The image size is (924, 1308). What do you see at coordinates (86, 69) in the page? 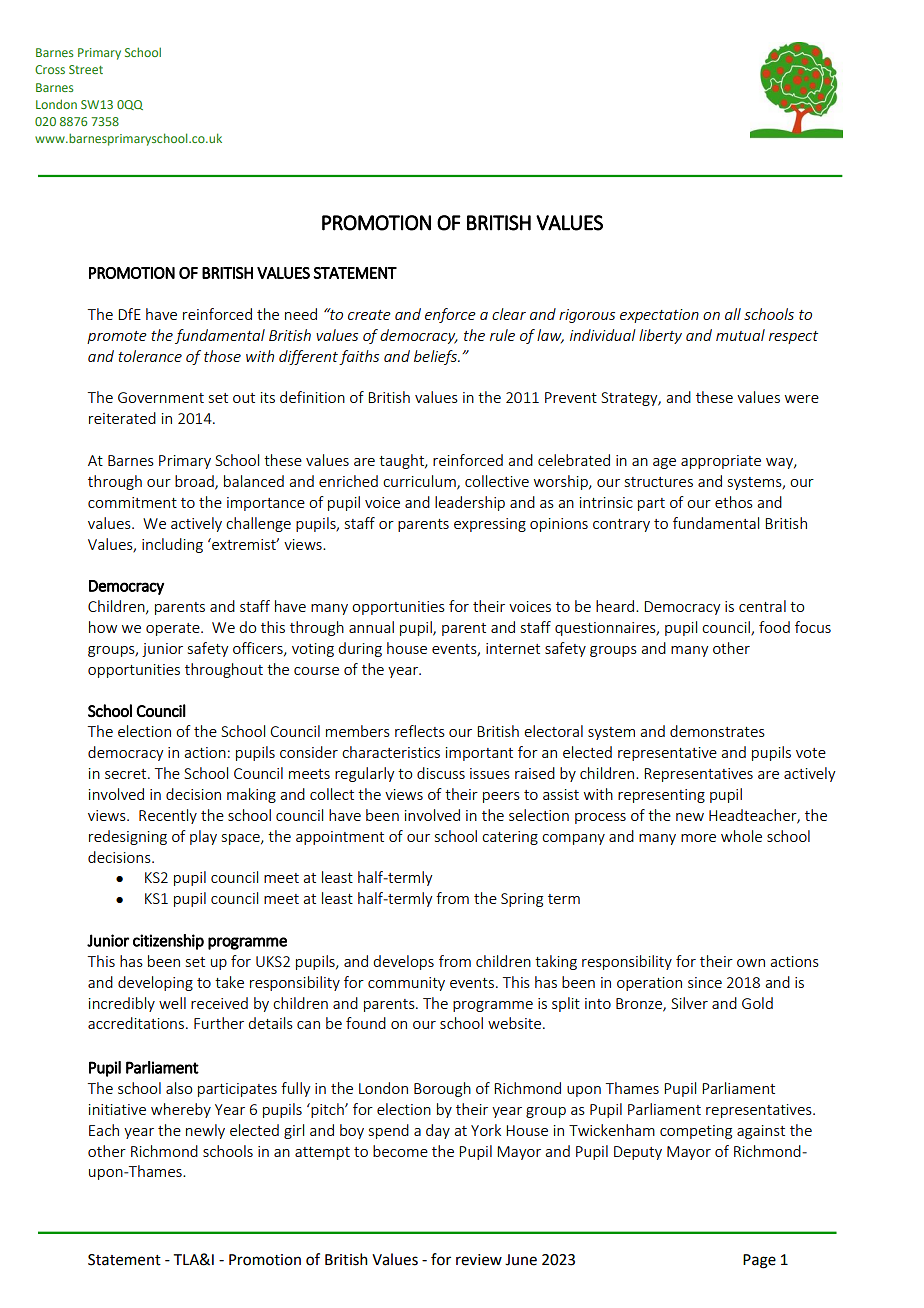
I see `Street` at bounding box center [86, 69].
